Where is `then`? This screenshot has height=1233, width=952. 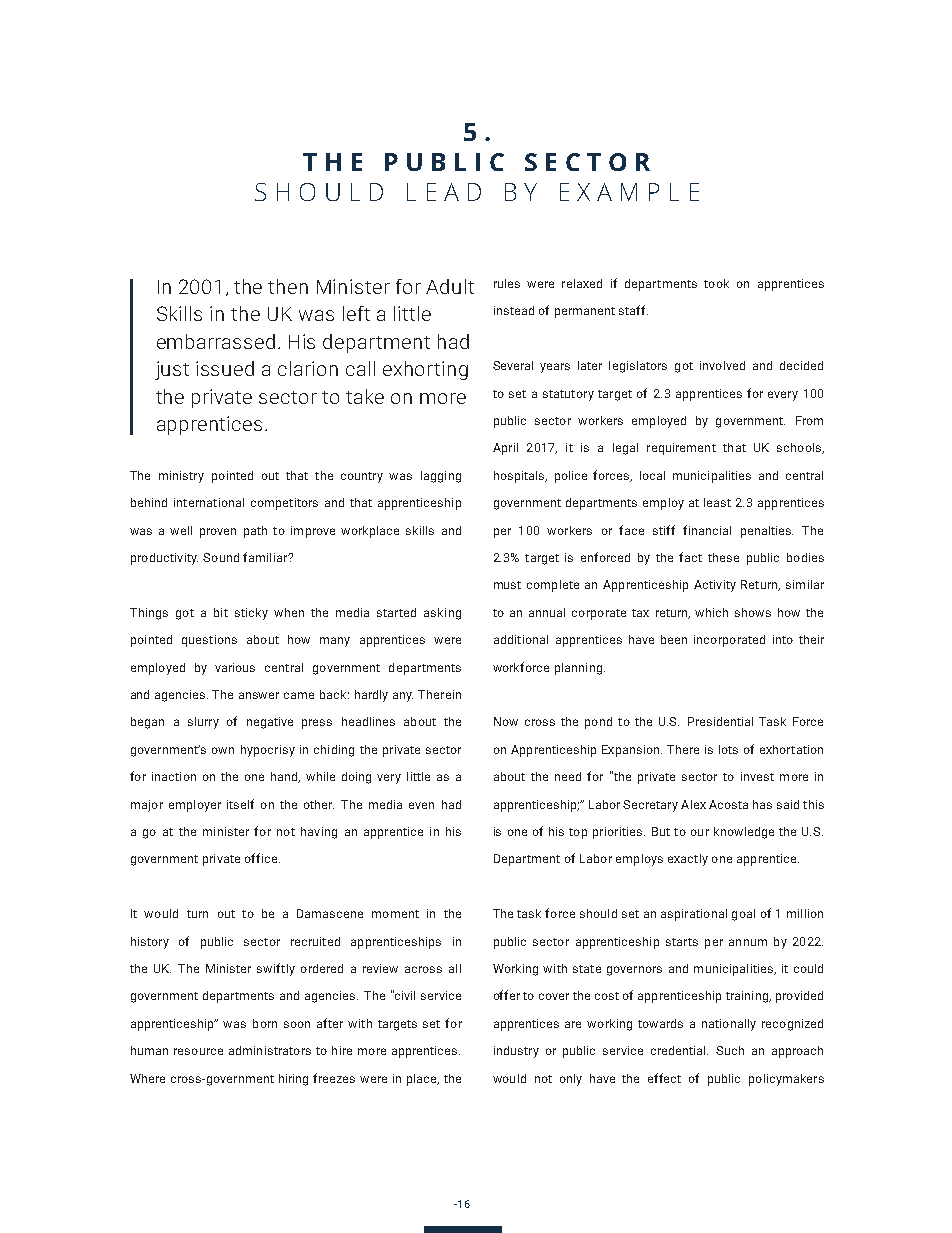 then is located at coordinates (288, 286).
